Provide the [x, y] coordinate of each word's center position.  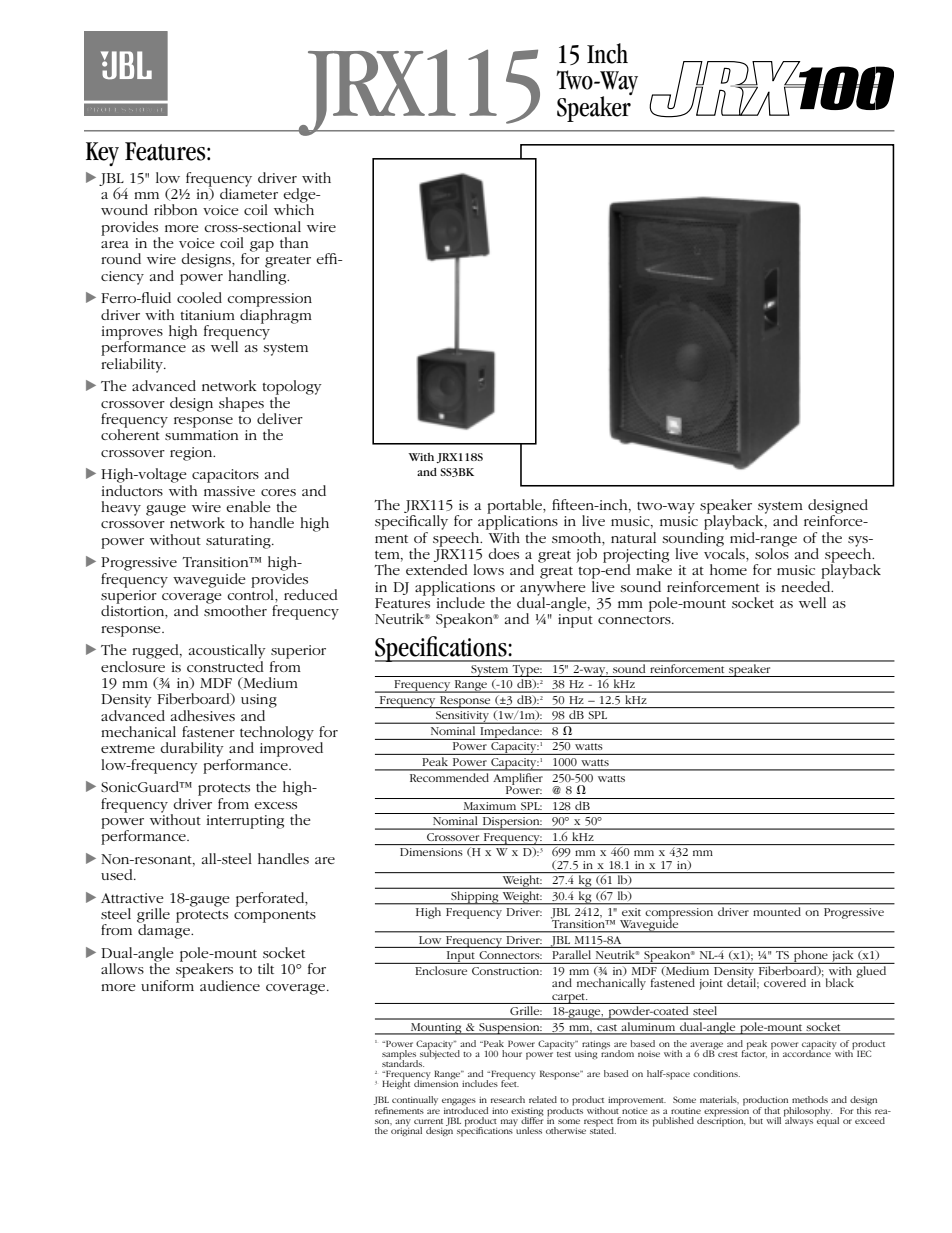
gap [262, 246]
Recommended [449, 776]
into [500, 1111]
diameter [249, 192]
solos [772, 552]
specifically [411, 522]
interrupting [245, 822]
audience [230, 985]
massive [229, 491]
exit [631, 912]
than [294, 242]
